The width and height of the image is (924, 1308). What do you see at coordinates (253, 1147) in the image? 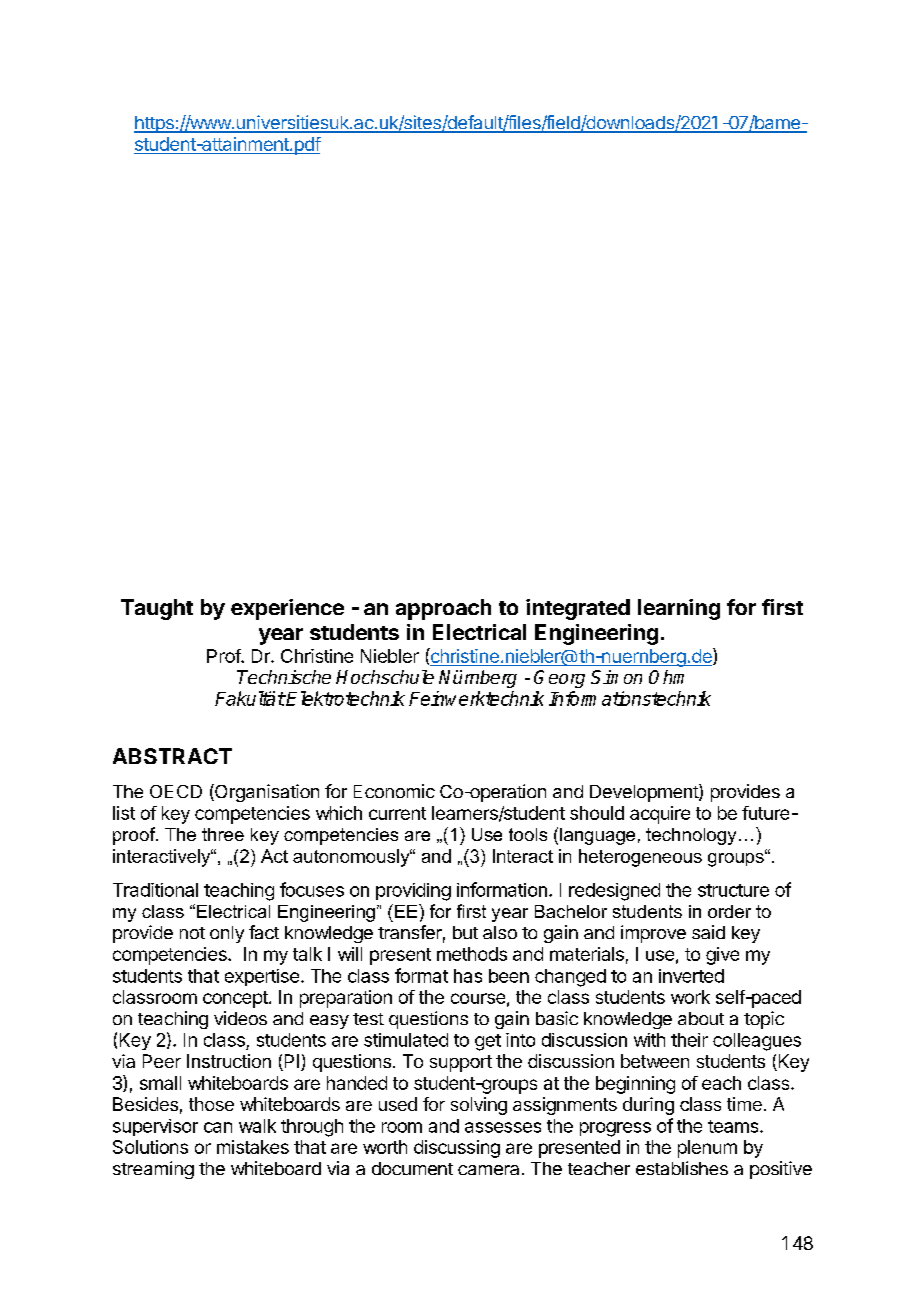
I see `mistakes` at bounding box center [253, 1147].
